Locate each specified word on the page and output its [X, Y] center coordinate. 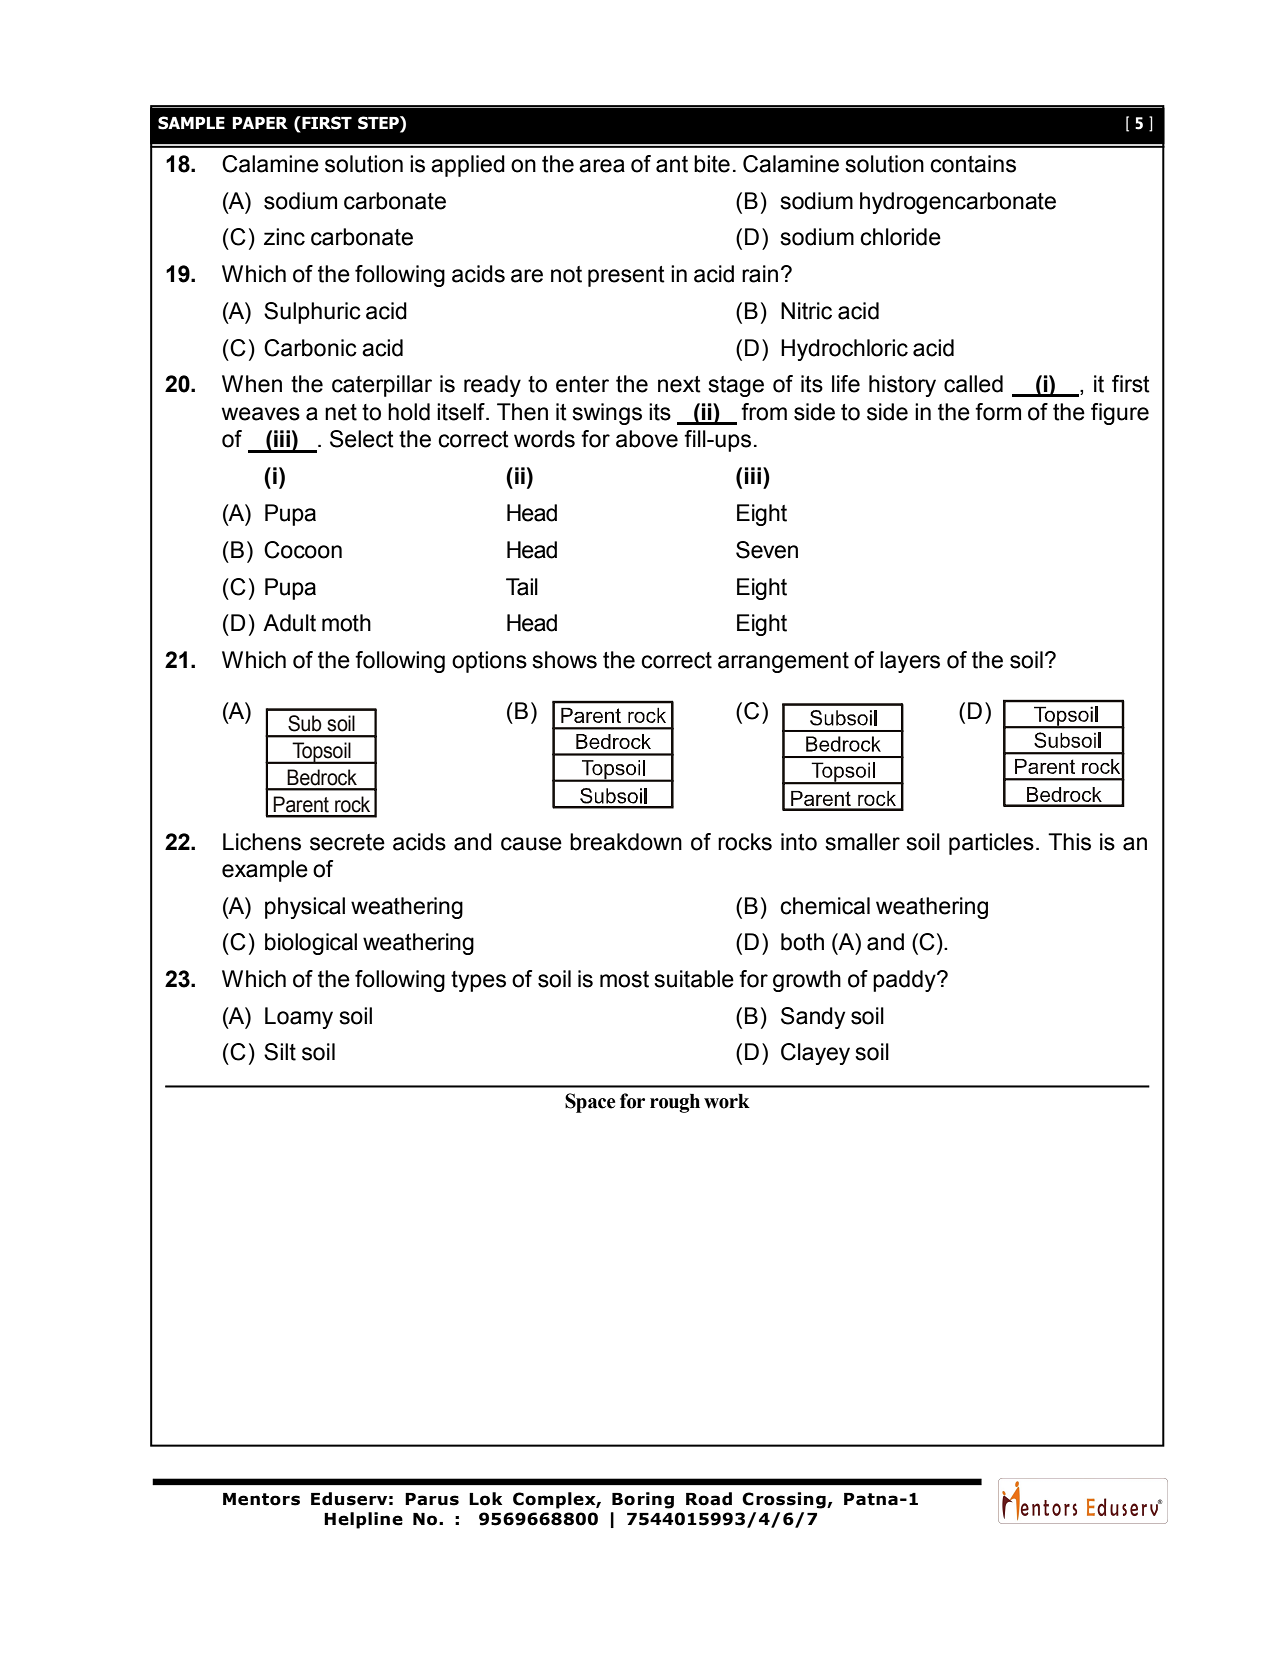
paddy [905, 981]
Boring [643, 1500]
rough [675, 1103]
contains [973, 164]
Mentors [261, 1499]
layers [910, 662]
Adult [289, 623]
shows [564, 660]
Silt [280, 1052]
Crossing [785, 1500]
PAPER [260, 123]
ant [672, 164]
